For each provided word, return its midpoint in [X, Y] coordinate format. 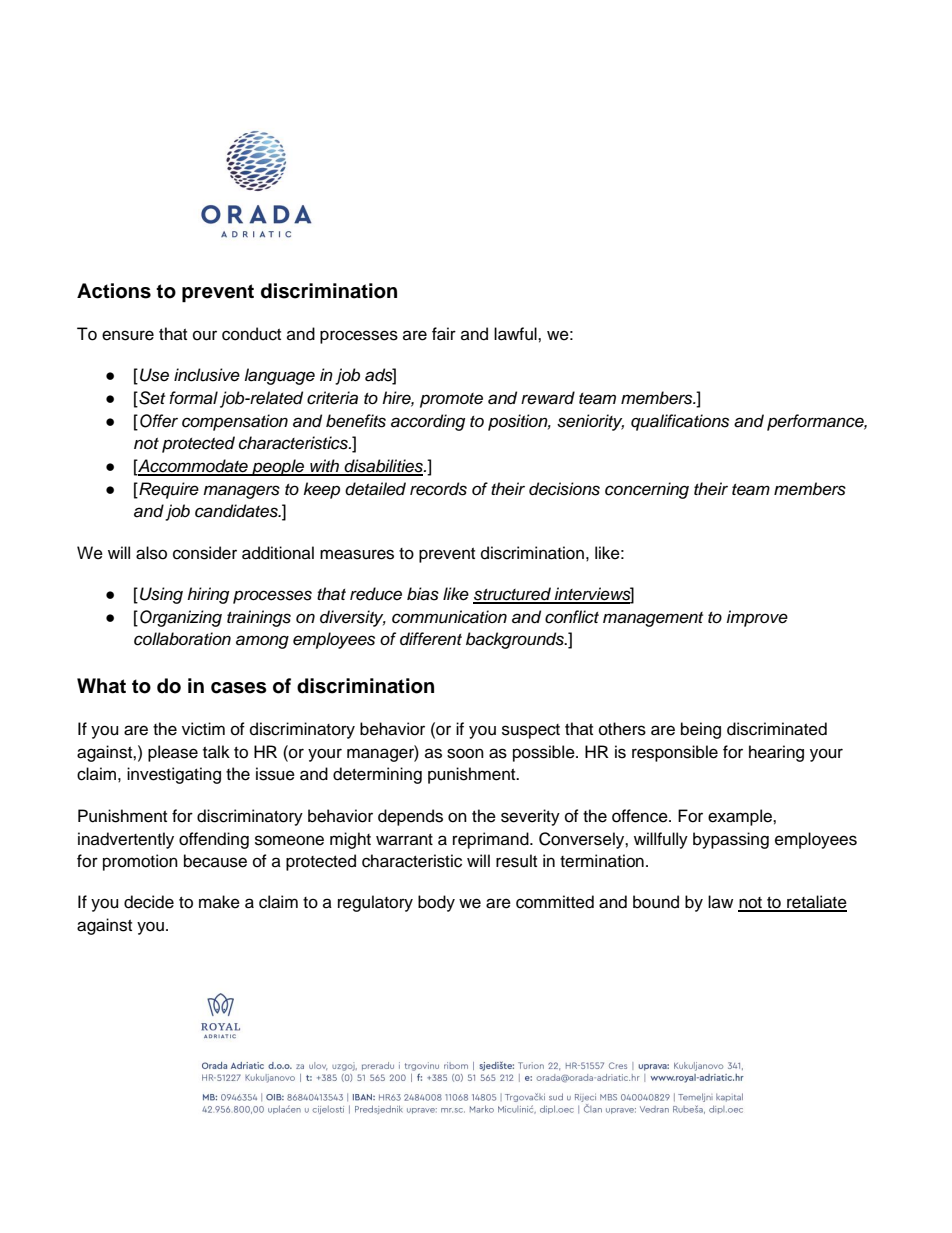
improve [757, 618]
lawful [516, 334]
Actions [114, 291]
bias [423, 594]
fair [444, 334]
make [219, 902]
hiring [208, 595]
